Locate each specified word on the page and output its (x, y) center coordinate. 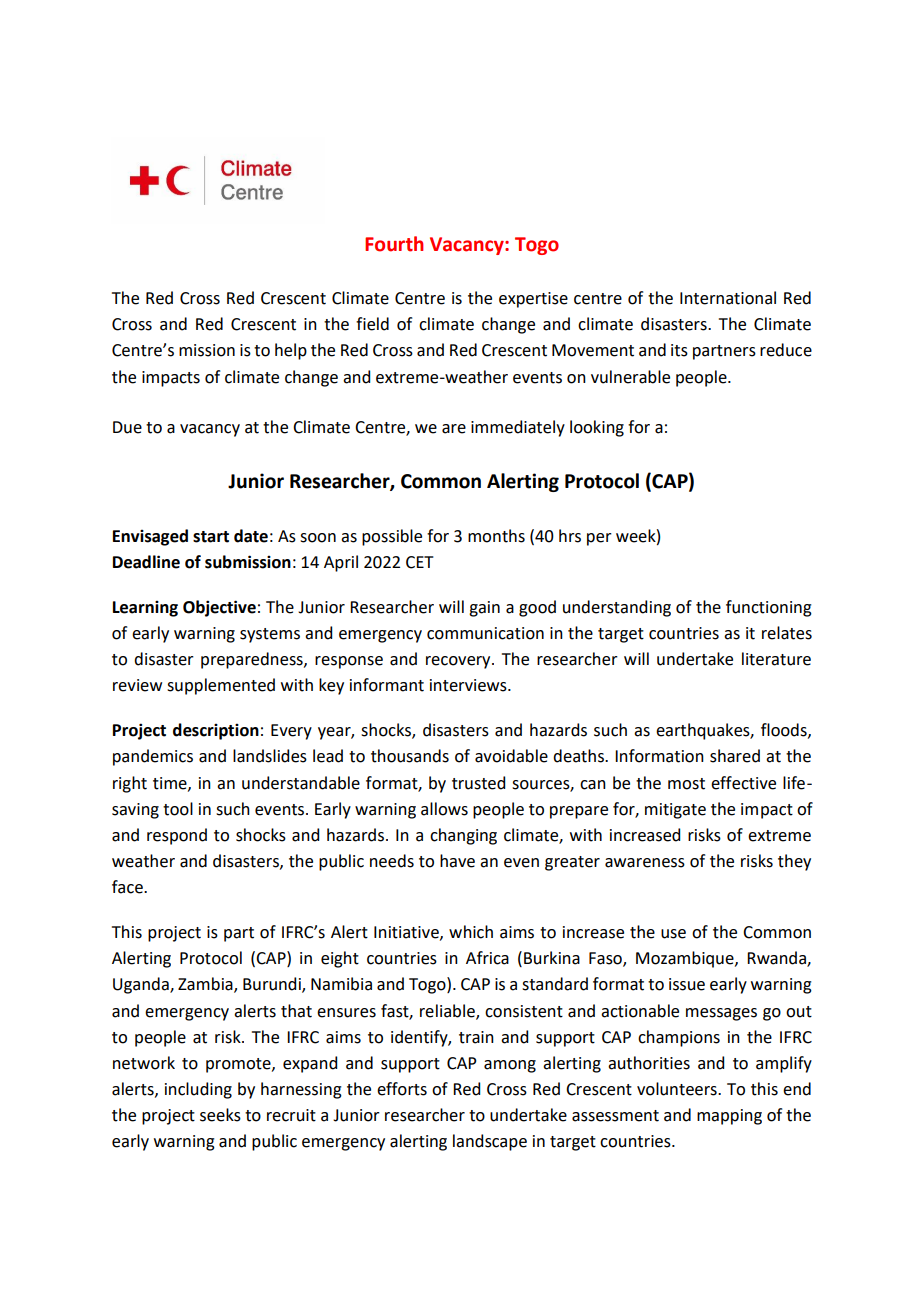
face (128, 887)
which (471, 932)
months (496, 536)
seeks (220, 1115)
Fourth (394, 244)
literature (776, 659)
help (291, 351)
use (673, 934)
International (728, 298)
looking (597, 428)
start (211, 537)
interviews (469, 685)
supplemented (221, 686)
